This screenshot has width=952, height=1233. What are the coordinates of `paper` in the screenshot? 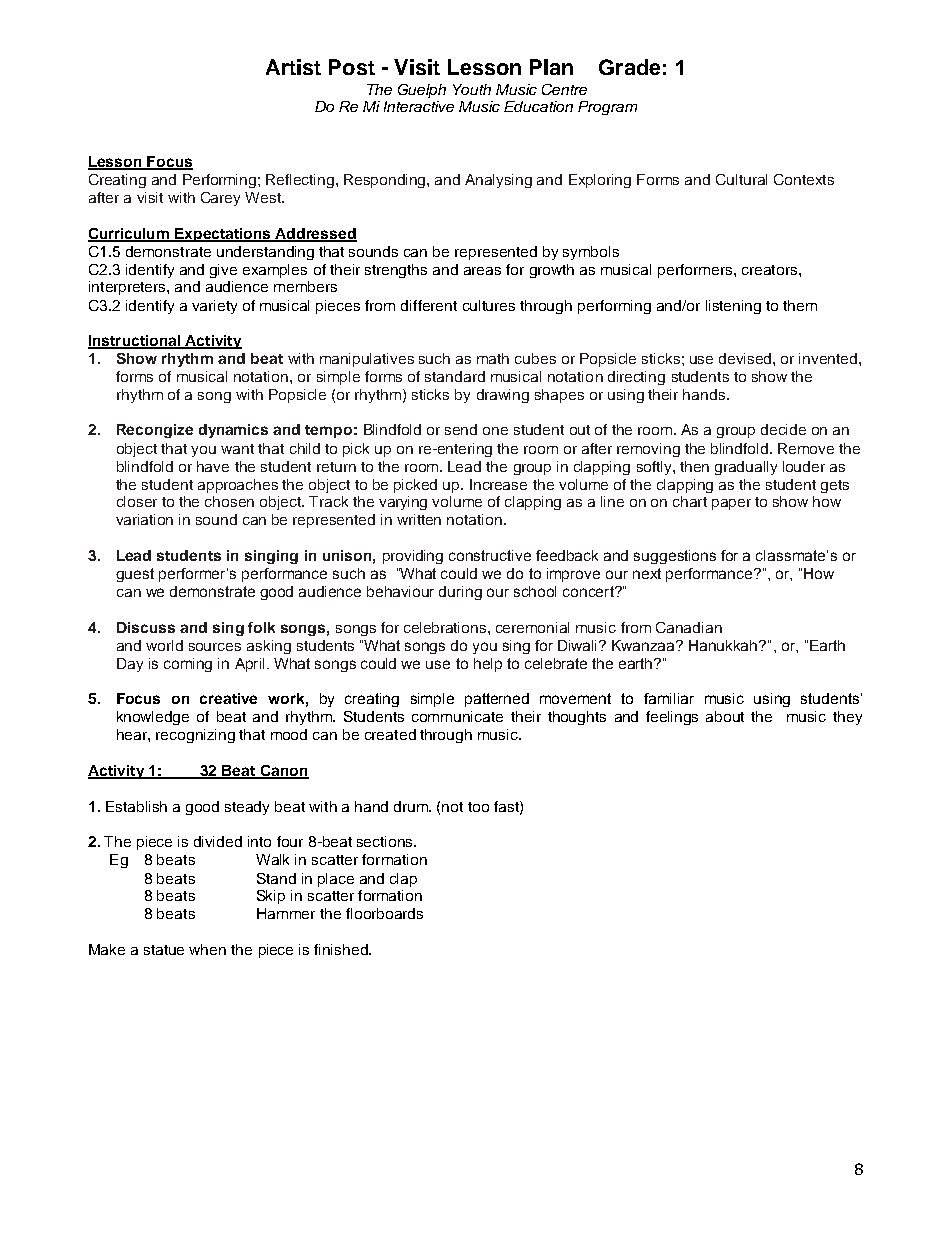 It's located at (731, 504).
